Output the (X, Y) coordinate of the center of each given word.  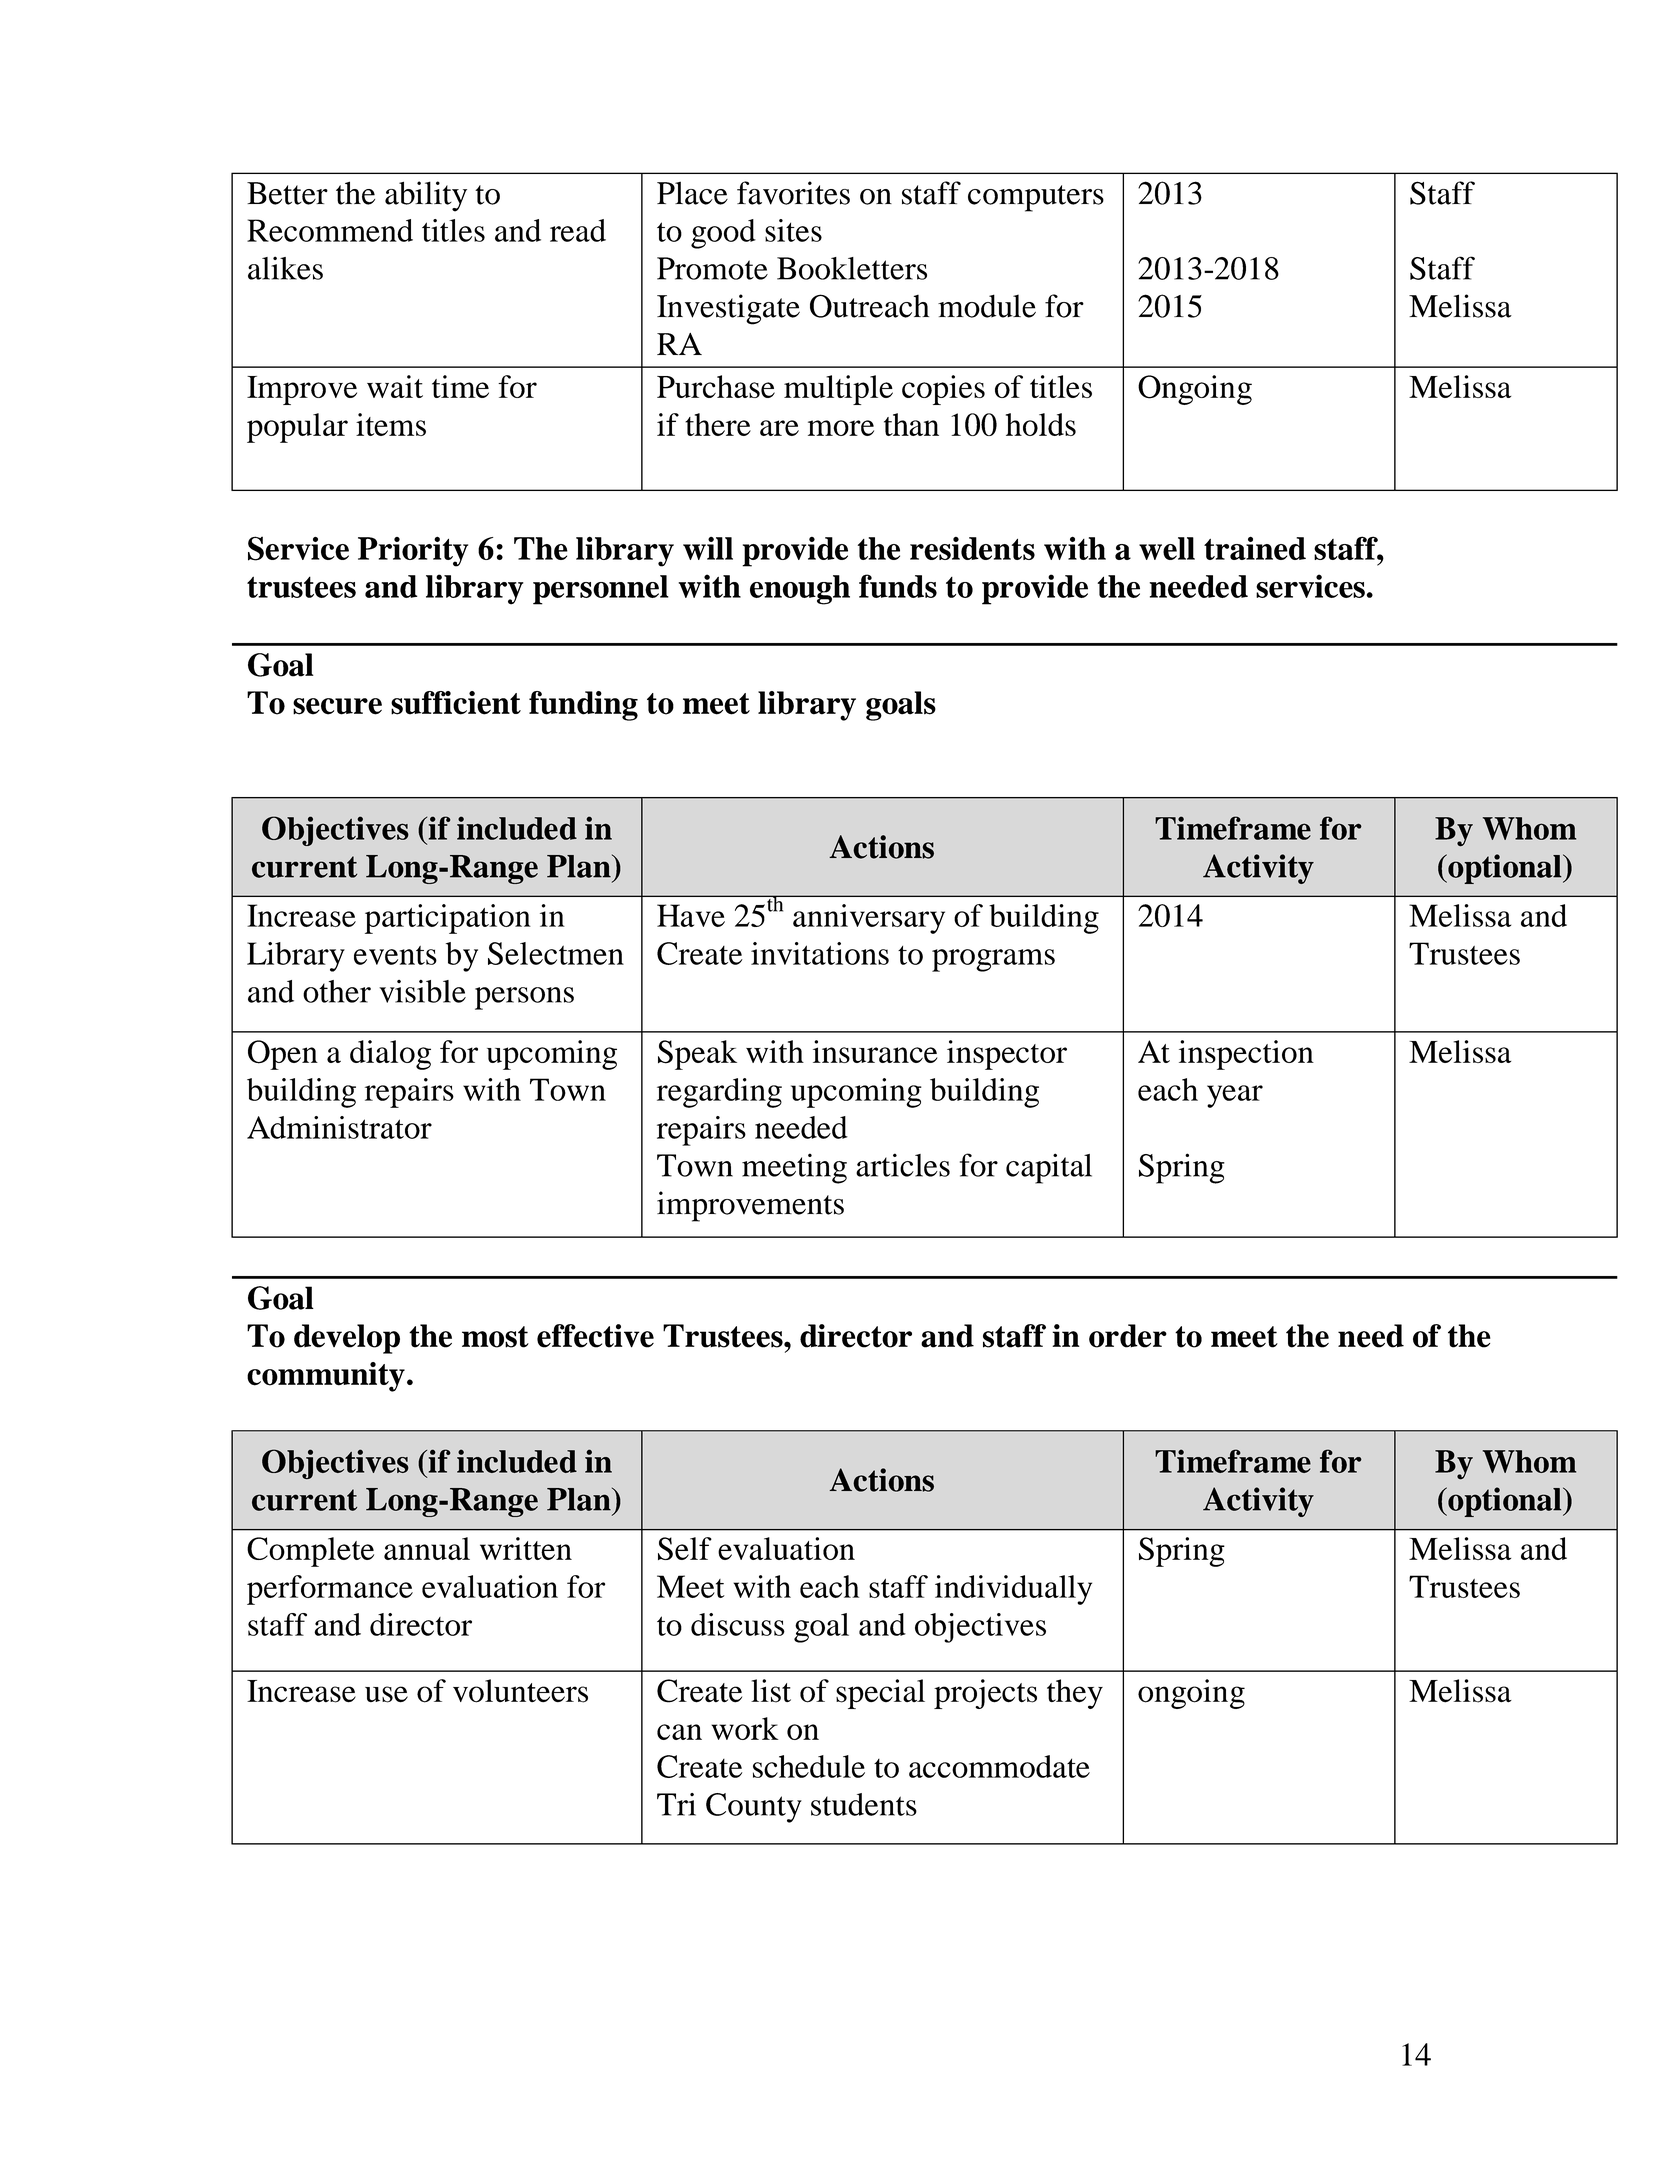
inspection (1246, 1055)
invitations (820, 953)
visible (422, 991)
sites (793, 230)
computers (1036, 198)
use (386, 1694)
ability (426, 196)
